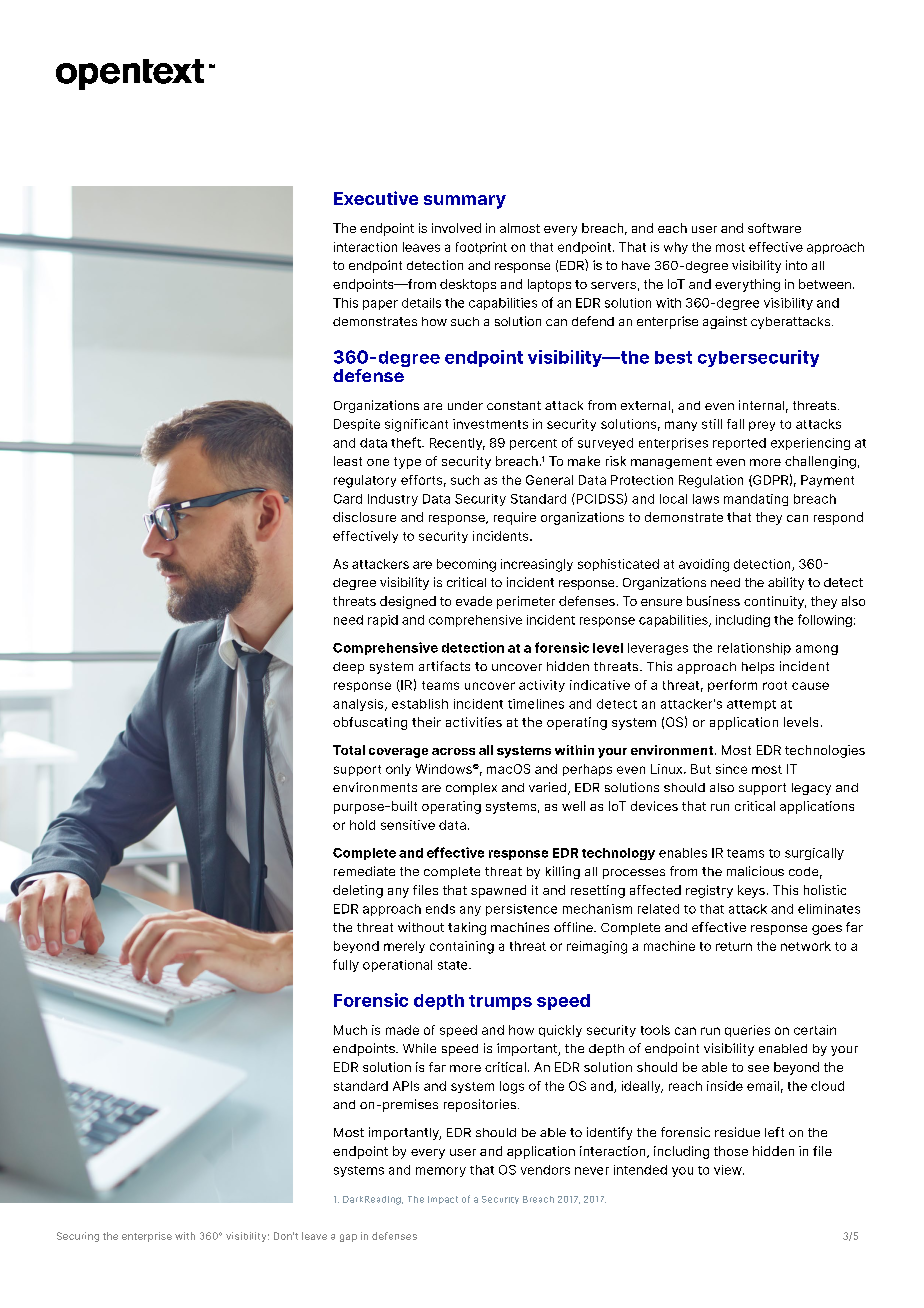 This document has width=924, height=1308. Describe the element at coordinates (498, 891) in the document. I see `spawned` at that location.
